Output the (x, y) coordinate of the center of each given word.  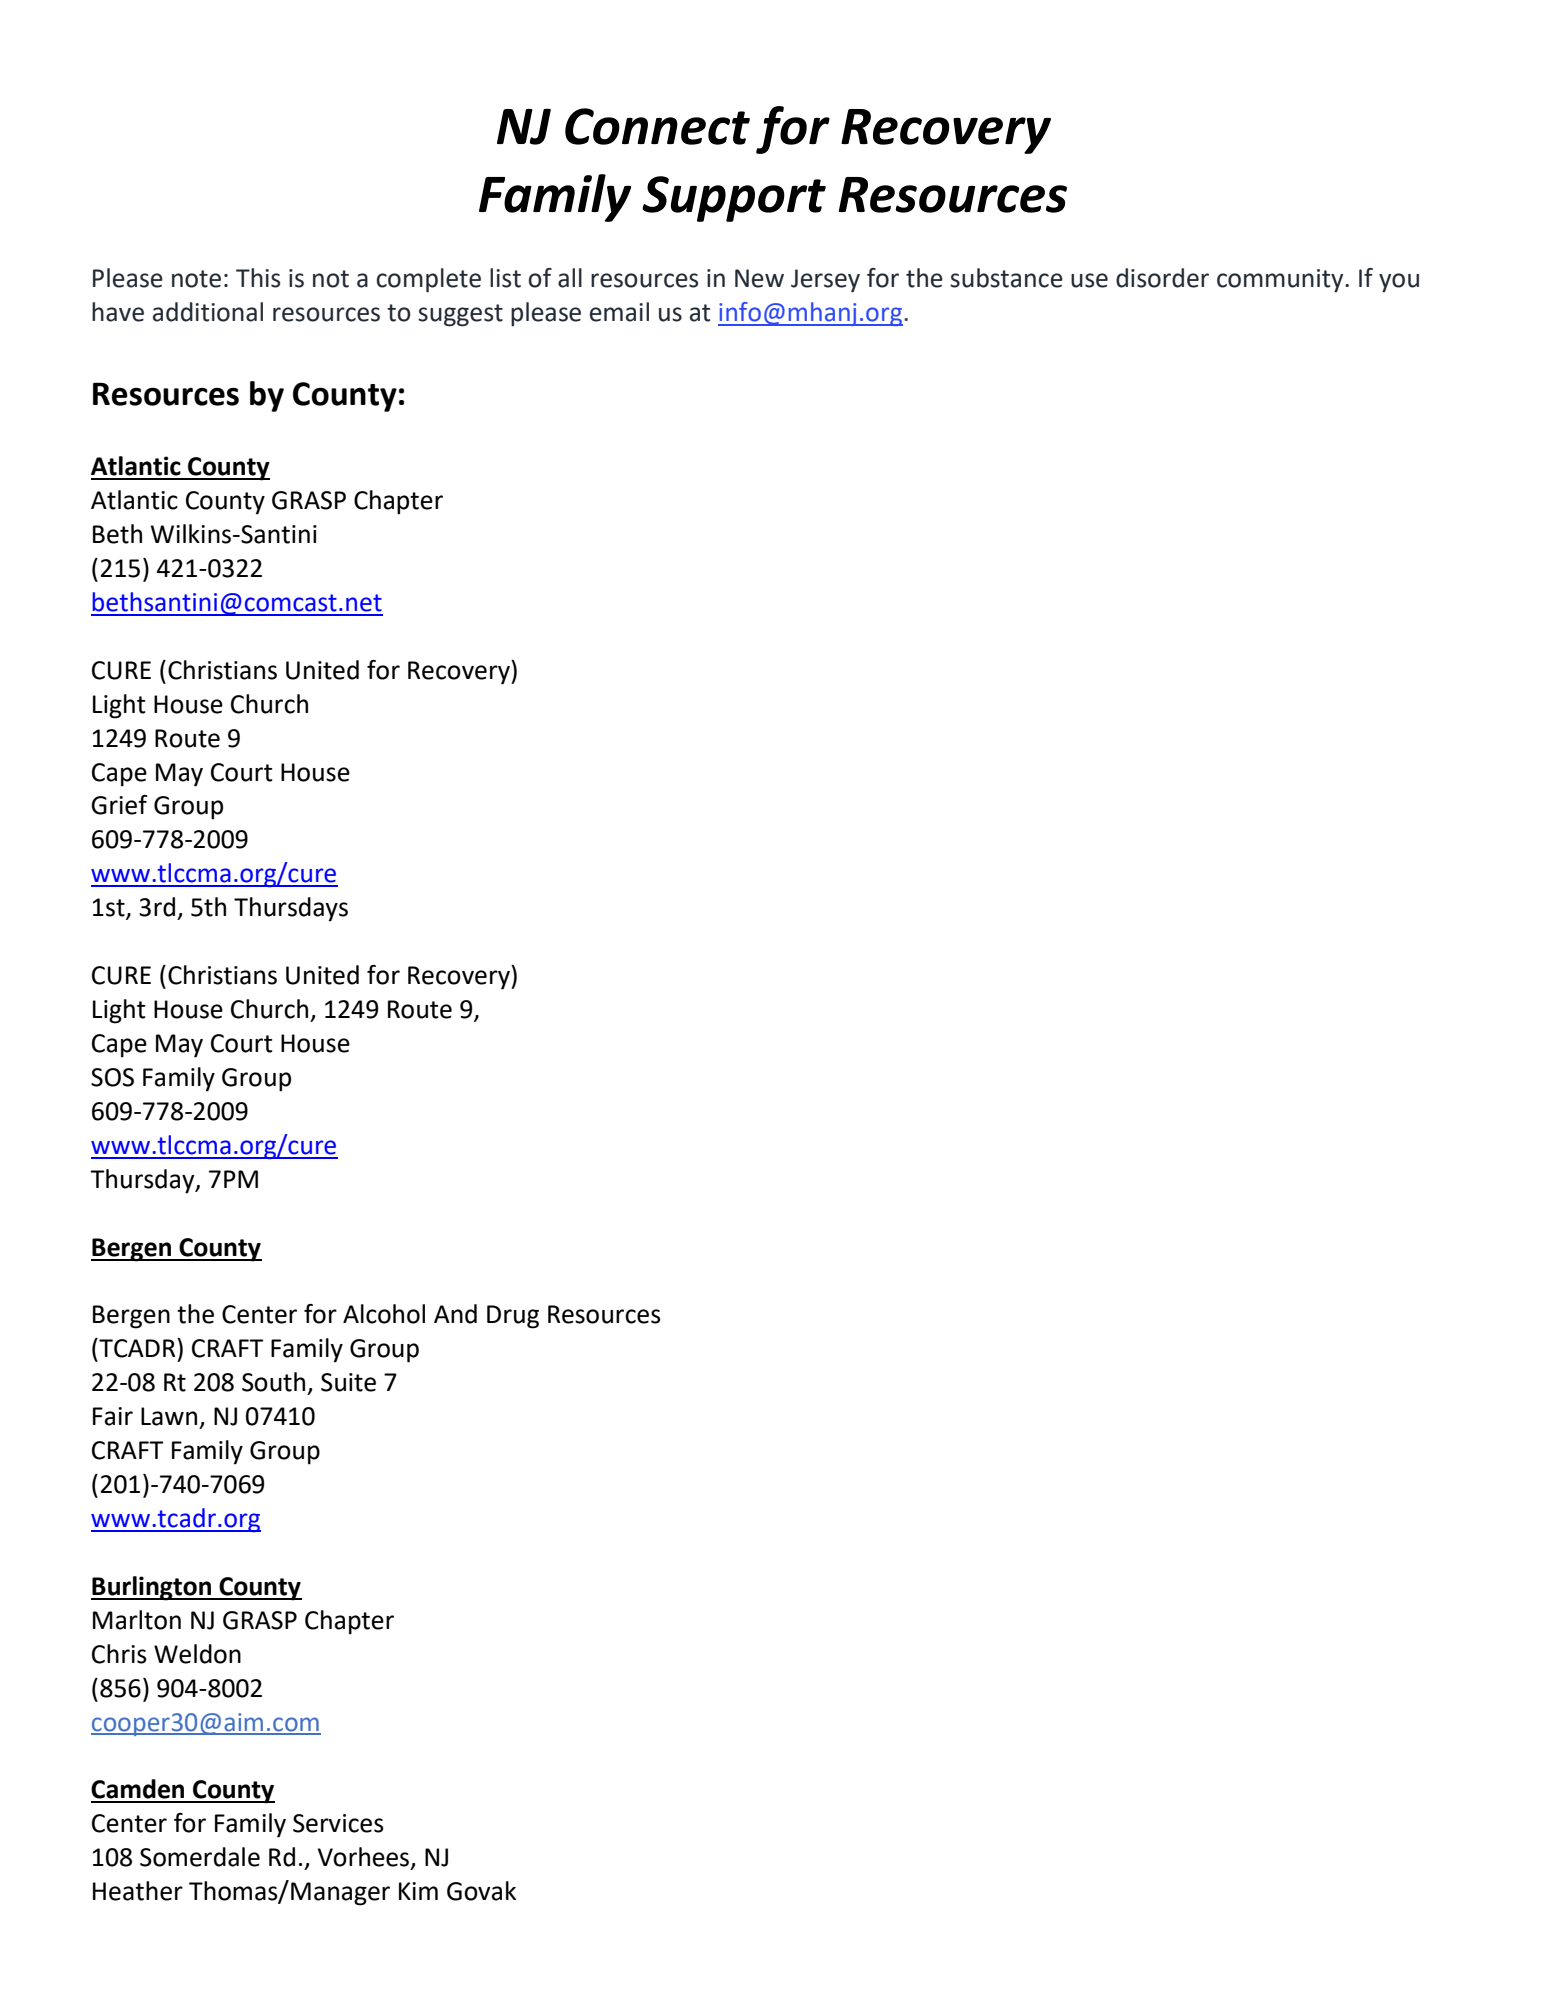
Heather (138, 1891)
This (258, 278)
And (455, 1314)
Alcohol (384, 1314)
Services (338, 1823)
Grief (119, 805)
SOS (112, 1077)
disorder (1162, 278)
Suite (348, 1382)
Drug (513, 1317)
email (619, 312)
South (273, 1382)
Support (734, 199)
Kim (418, 1891)
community (1281, 281)
